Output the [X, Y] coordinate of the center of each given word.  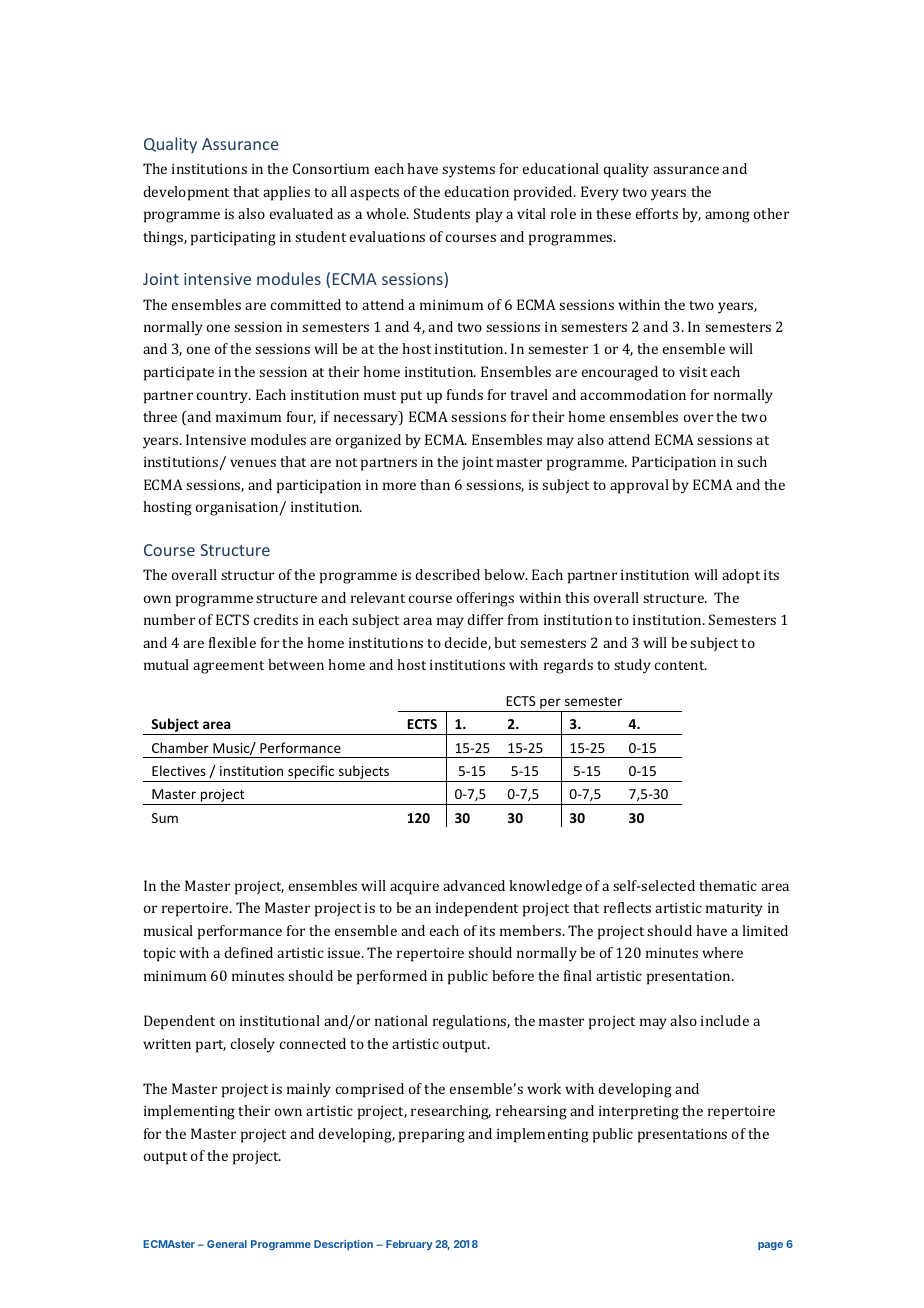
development [186, 193]
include [725, 1020]
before [513, 975]
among [727, 217]
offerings [485, 599]
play [489, 215]
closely [253, 1045]
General [227, 1244]
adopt [741, 576]
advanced [474, 885]
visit [693, 372]
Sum [165, 818]
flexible [232, 642]
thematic [728, 885]
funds [465, 394]
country [224, 397]
